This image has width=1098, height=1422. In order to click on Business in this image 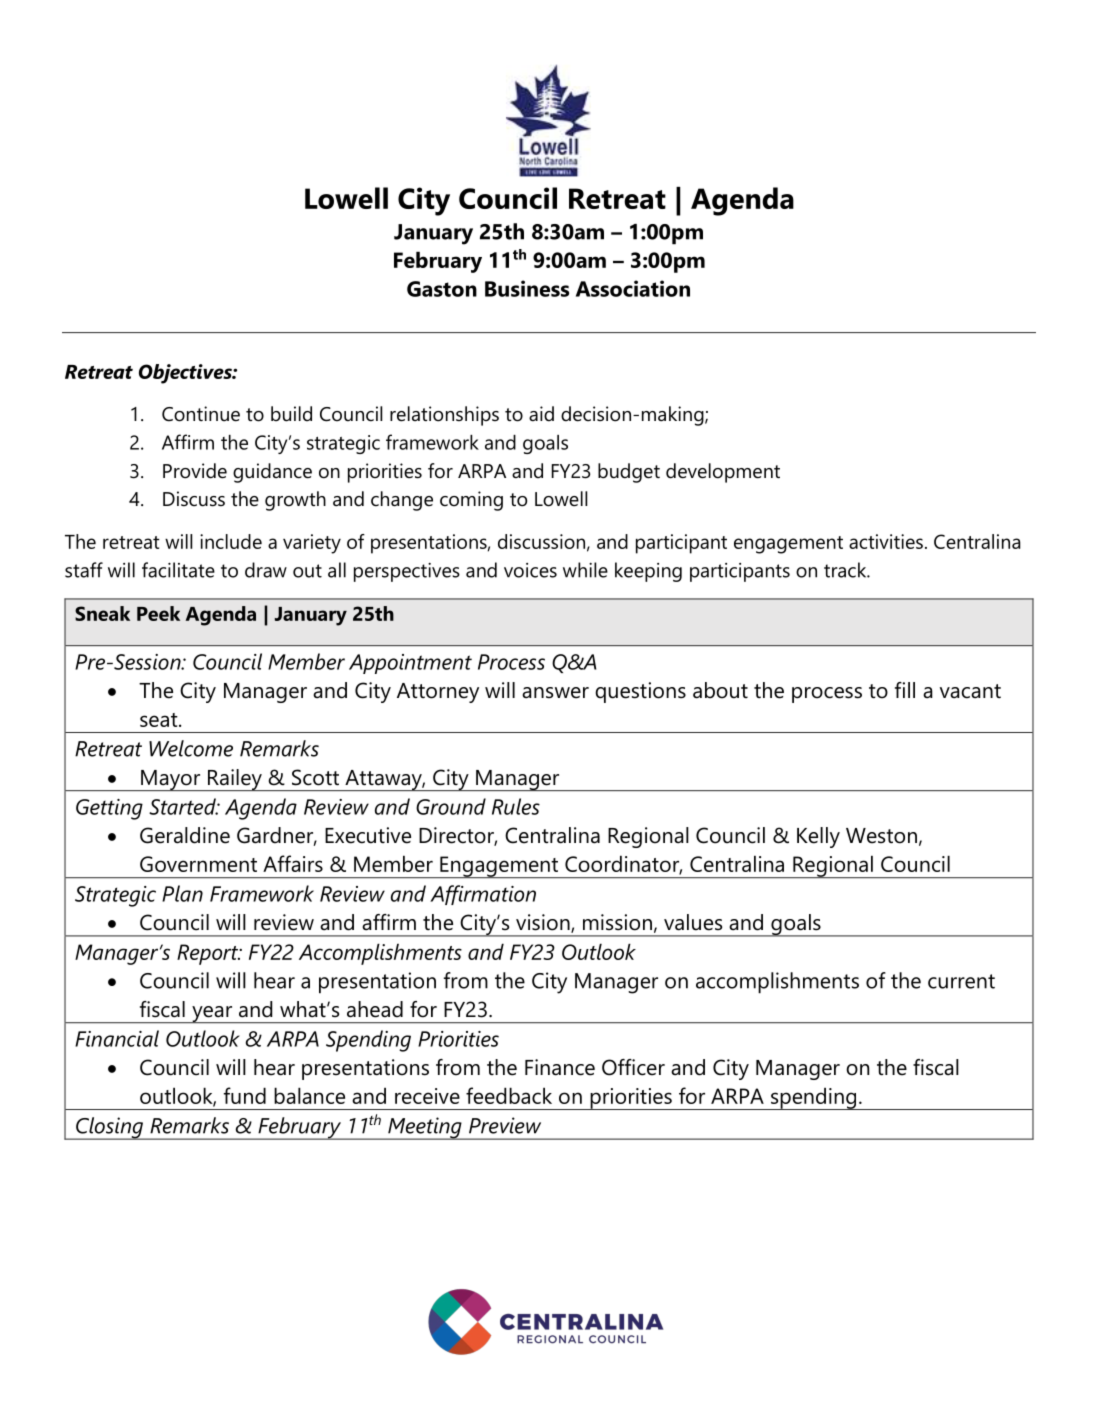, I will do `click(527, 288)`.
